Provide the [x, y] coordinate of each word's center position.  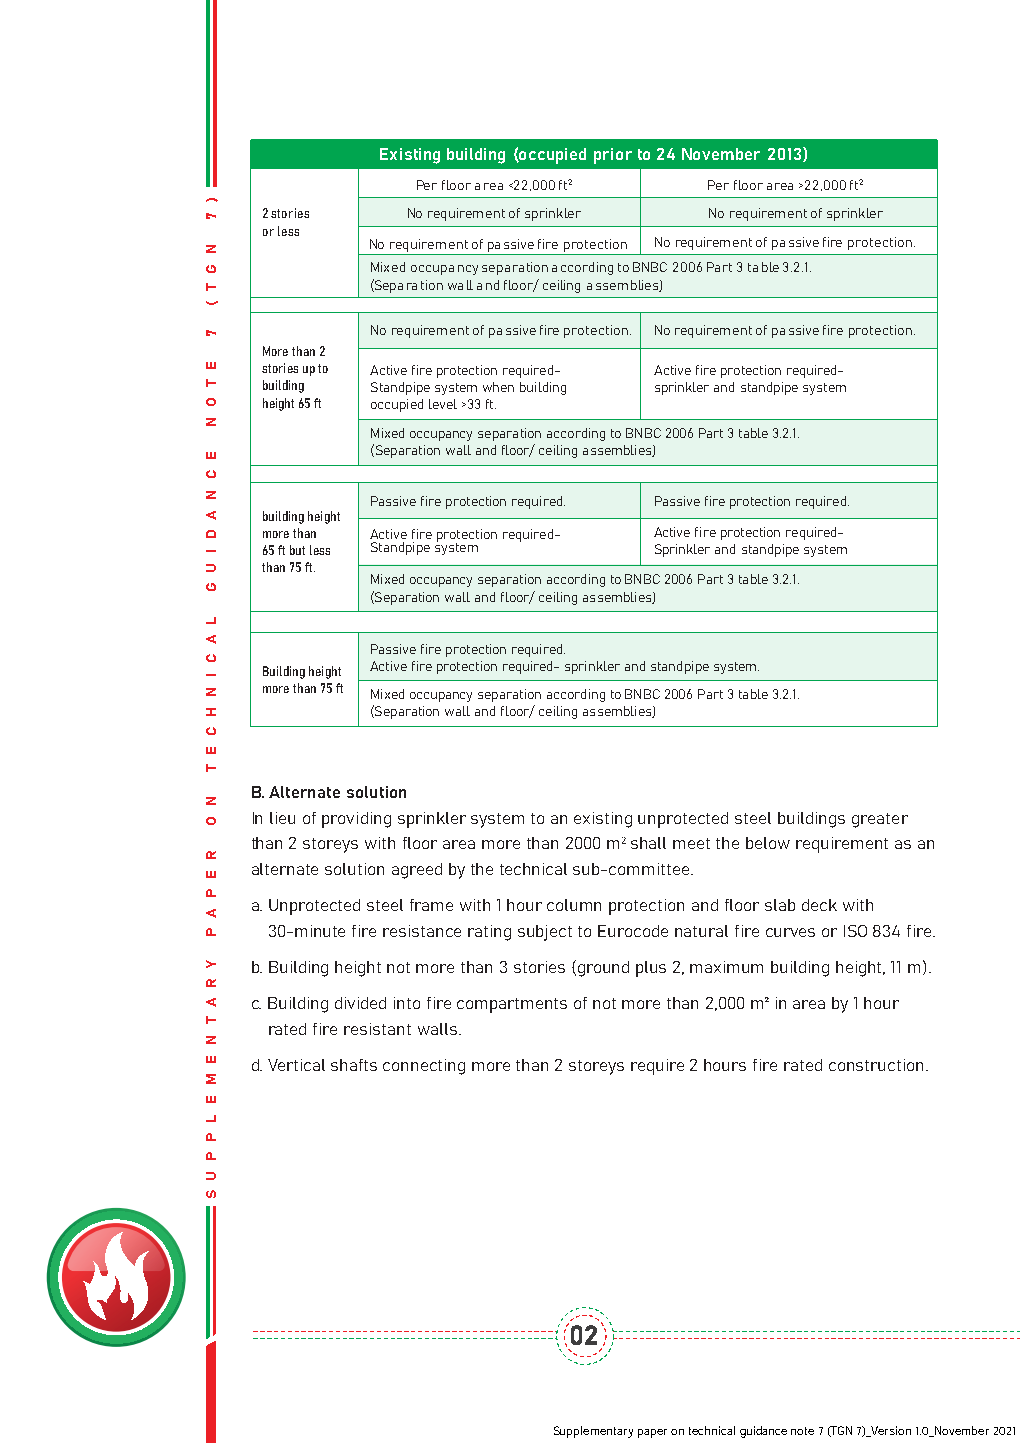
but [297, 550]
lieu [282, 818]
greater [880, 820]
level [443, 404]
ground [603, 969]
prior [613, 156]
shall [648, 843]
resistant [377, 1029]
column [574, 905]
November [721, 154]
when [498, 387]
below [768, 843]
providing [356, 820]
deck [819, 905]
